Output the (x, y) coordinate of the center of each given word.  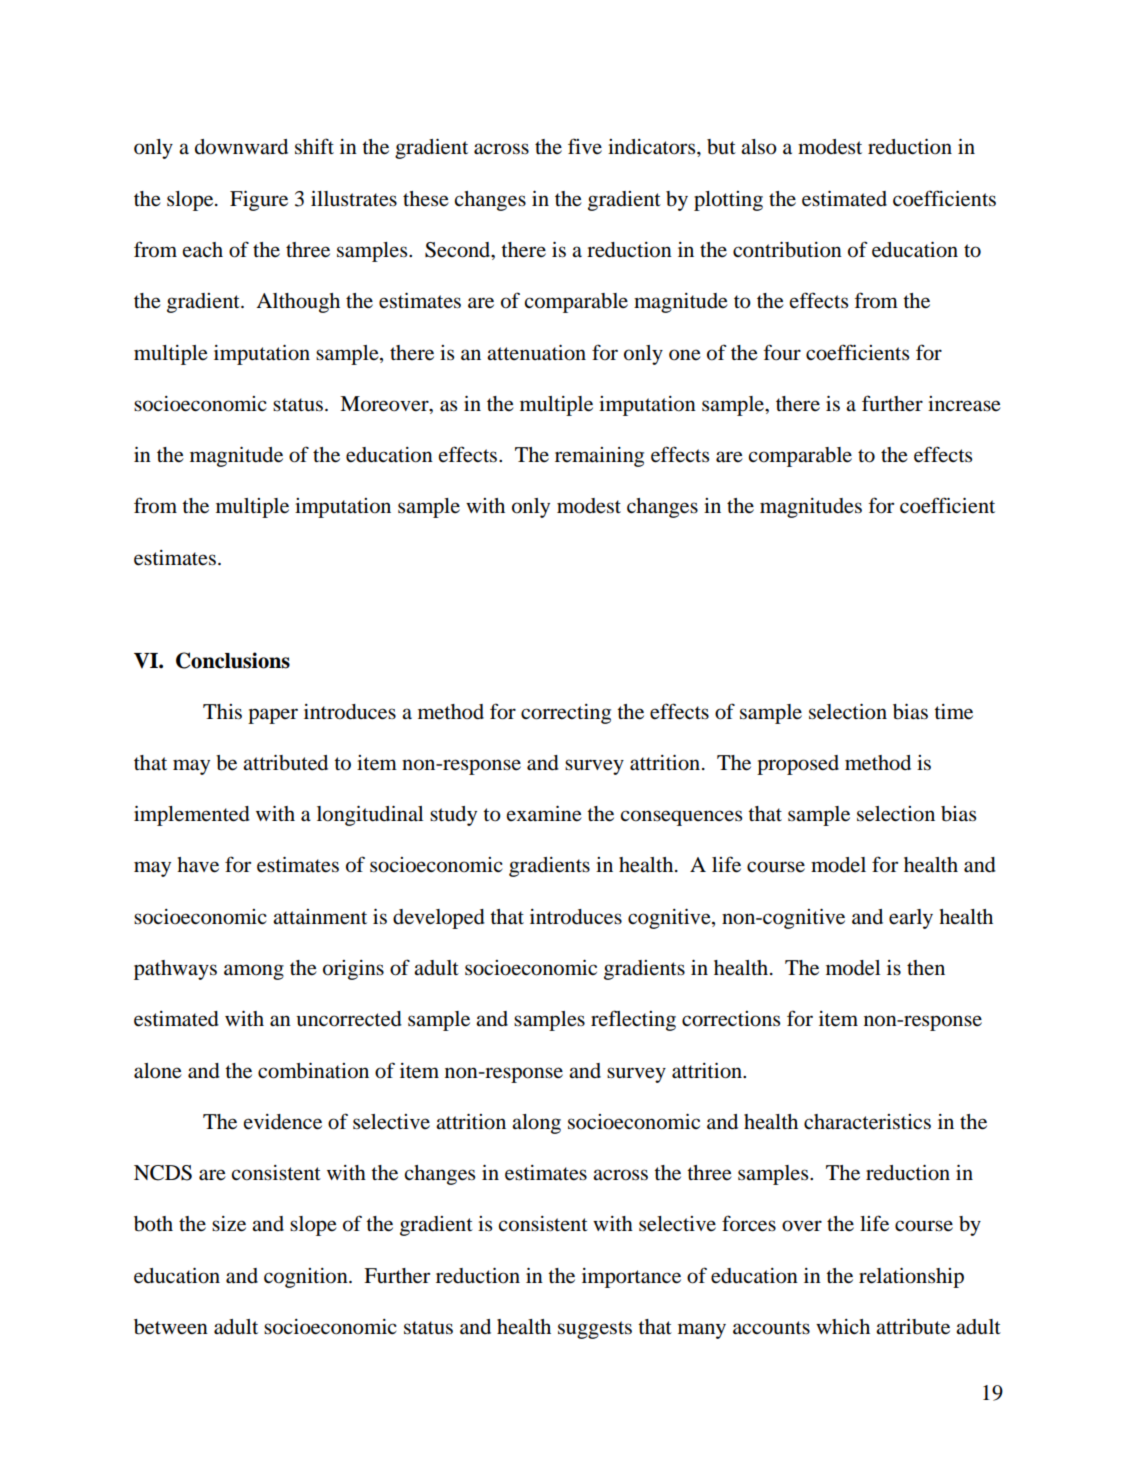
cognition (307, 1278)
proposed (798, 765)
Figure (259, 201)
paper (273, 716)
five (585, 146)
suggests (595, 1330)
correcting (566, 714)
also (759, 147)
